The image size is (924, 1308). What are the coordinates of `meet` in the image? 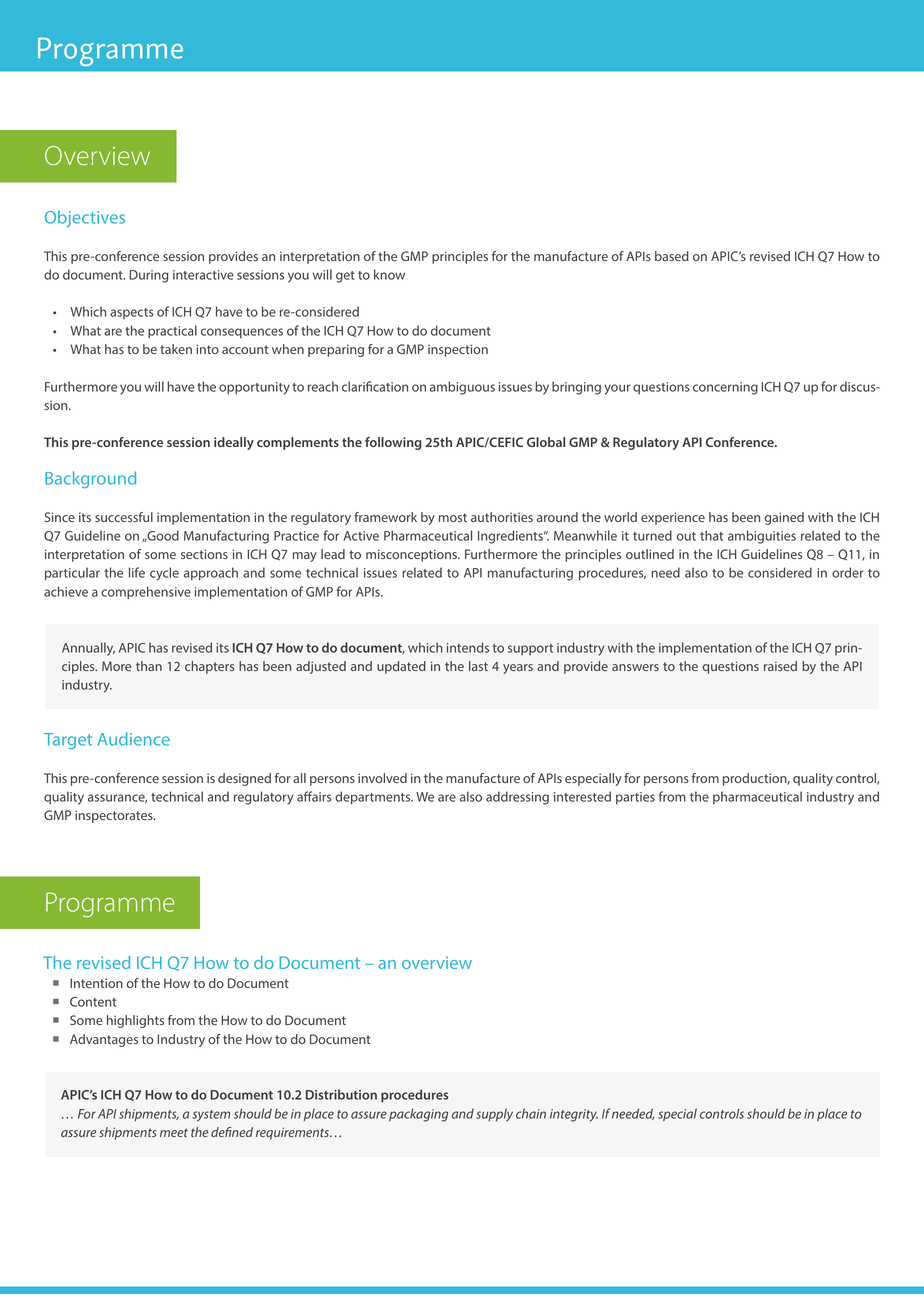 It's located at (174, 1132).
